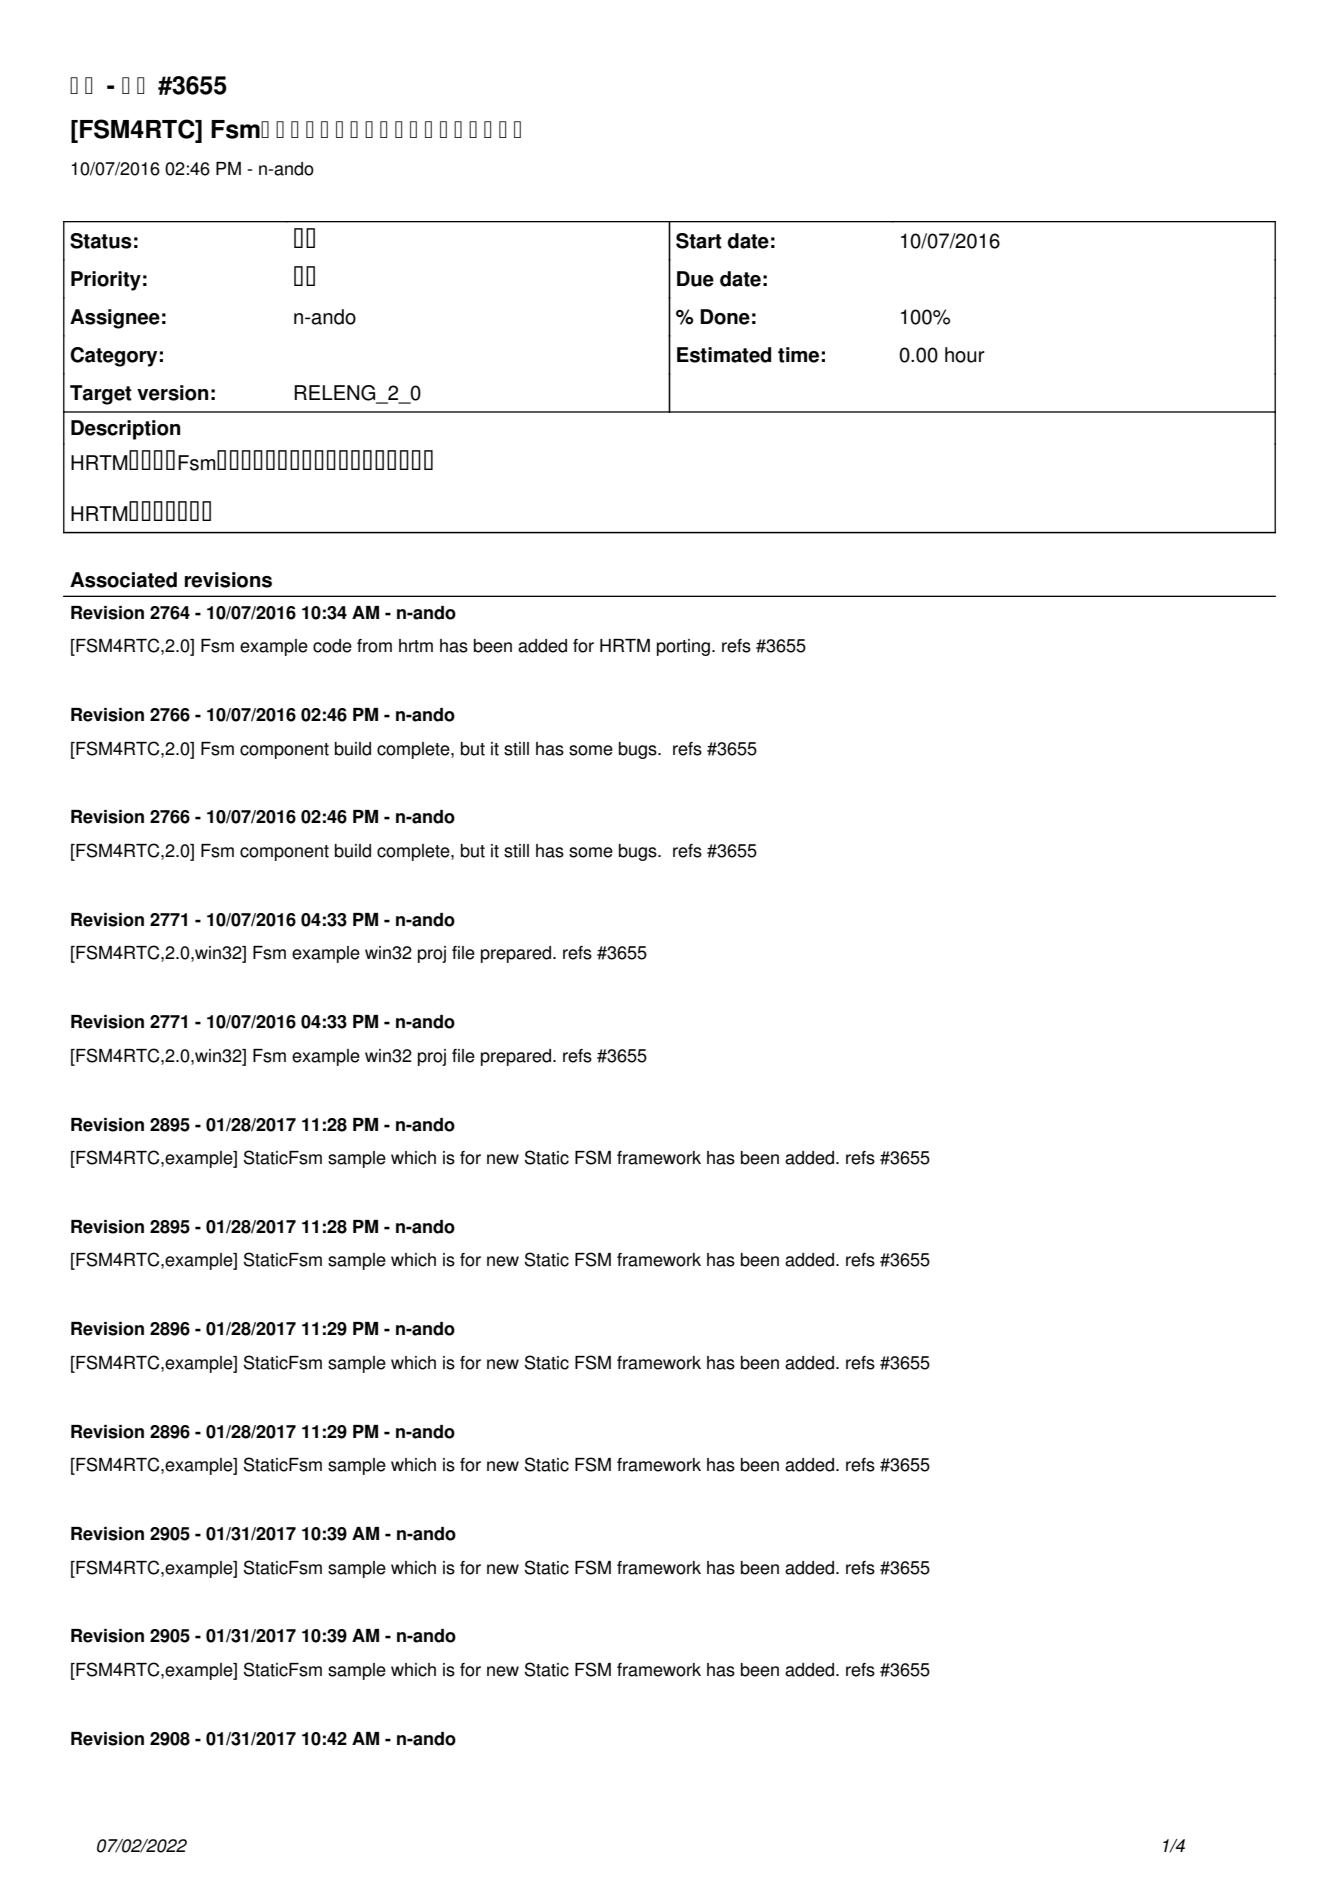 Image resolution: width=1339 pixels, height=1894 pixels. What do you see at coordinates (123, 580) in the screenshot?
I see `Associated` at bounding box center [123, 580].
